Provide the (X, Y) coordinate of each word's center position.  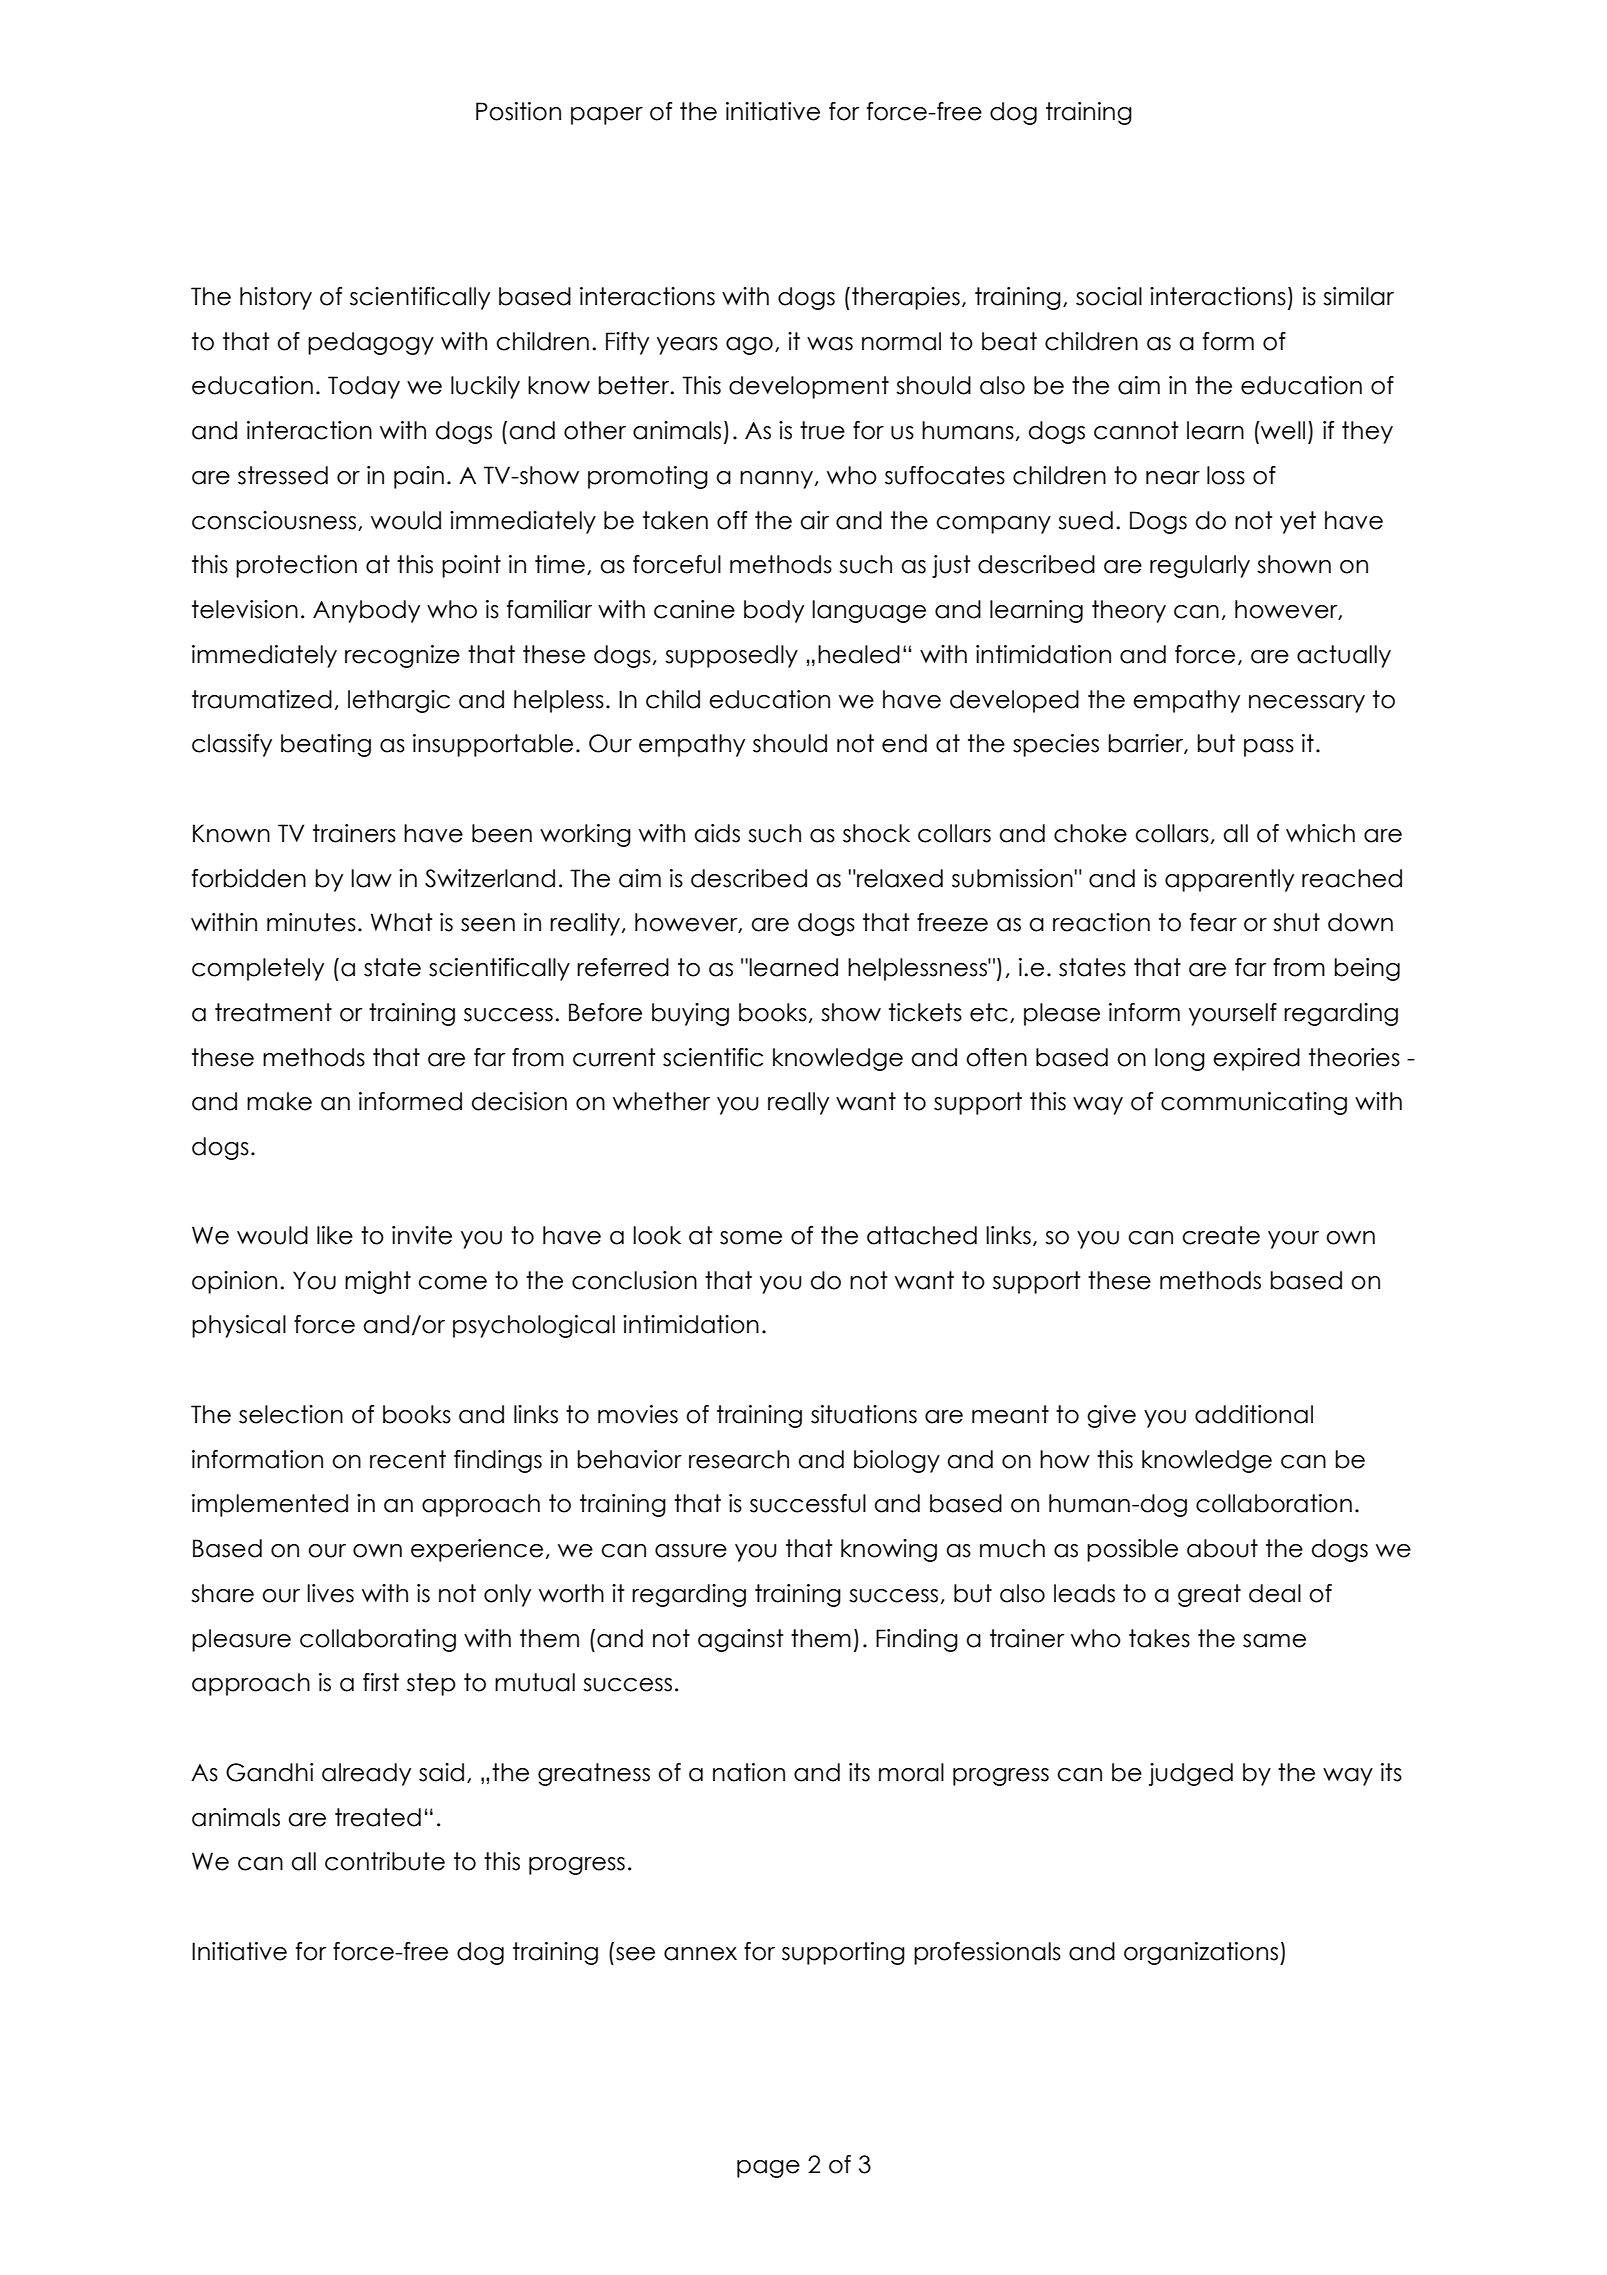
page (768, 2169)
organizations (1202, 1953)
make (279, 1101)
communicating (1254, 1103)
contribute (385, 1861)
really (798, 1103)
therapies (906, 298)
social (1109, 296)
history (276, 298)
